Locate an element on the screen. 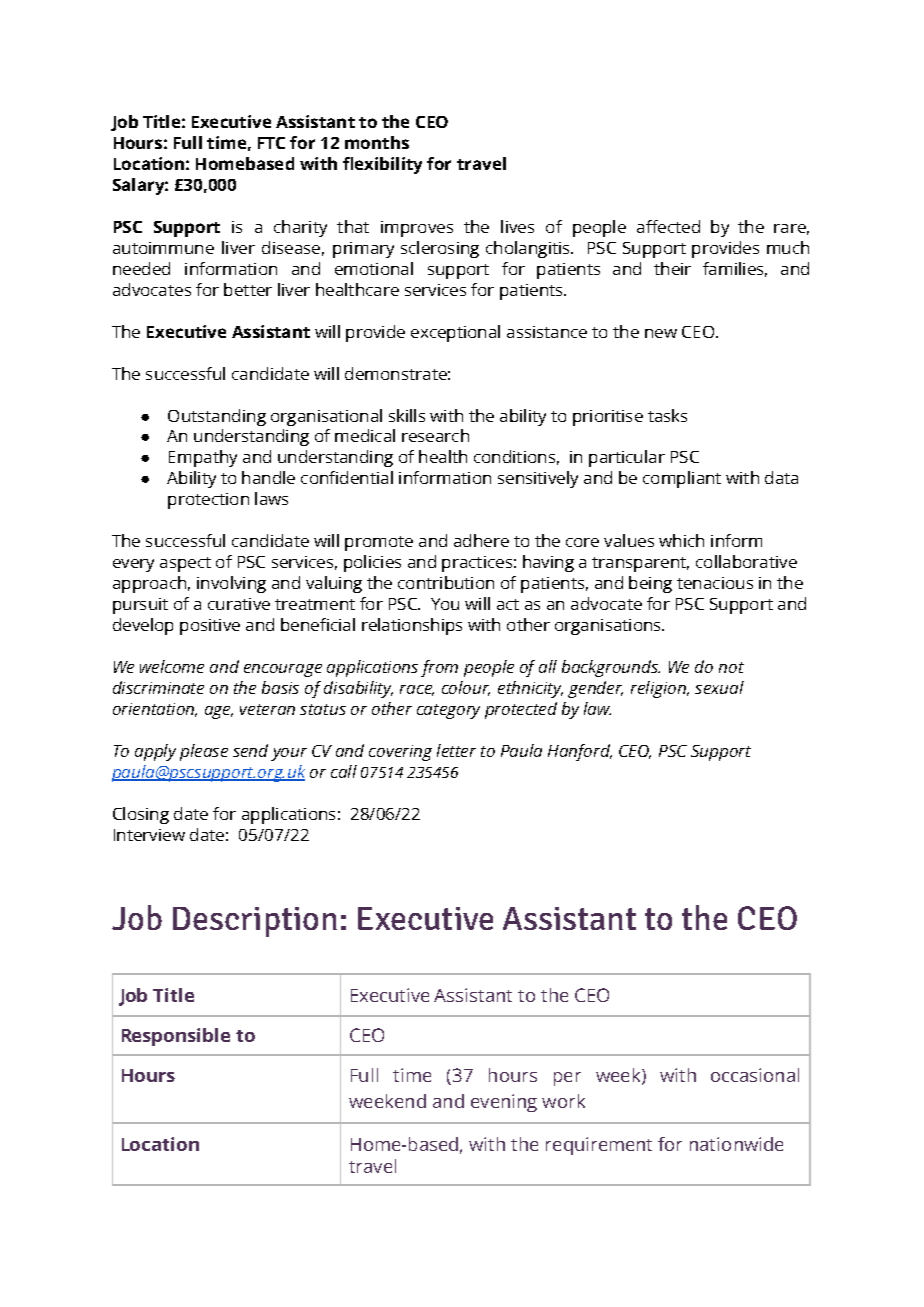 Image resolution: width=924 pixels, height=1307 pixels. affected is located at coordinates (668, 226).
